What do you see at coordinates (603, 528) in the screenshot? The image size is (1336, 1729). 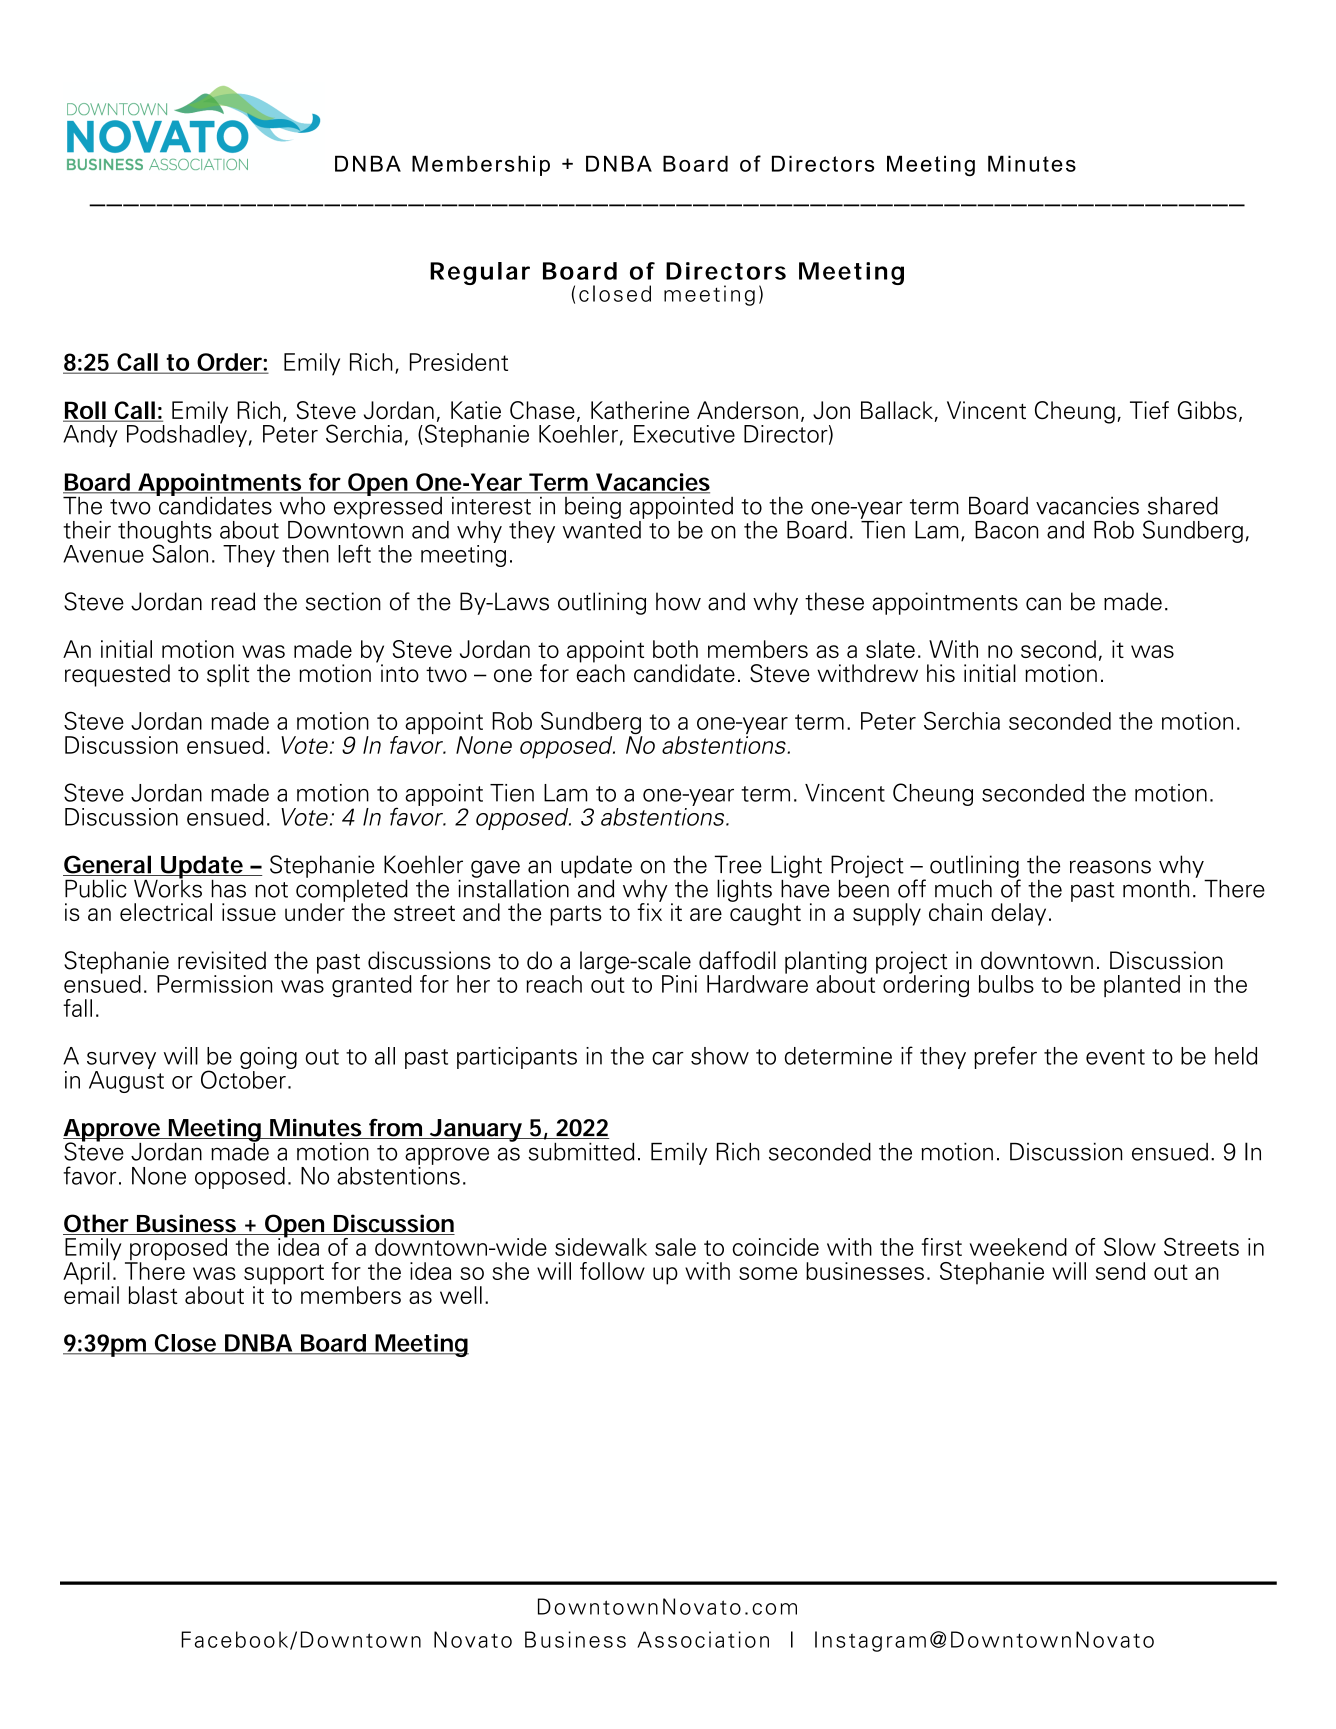 I see `wanted` at bounding box center [603, 528].
